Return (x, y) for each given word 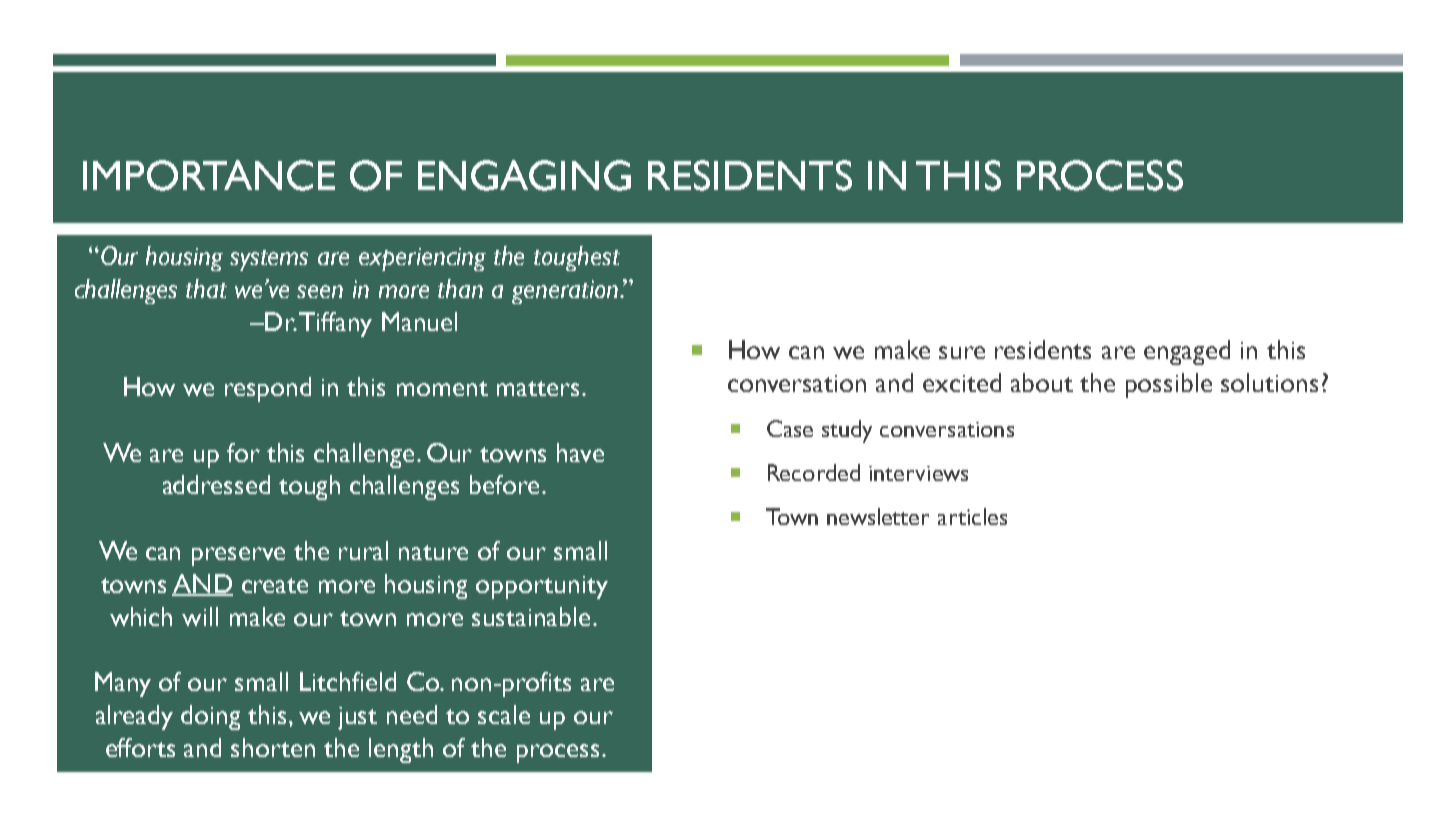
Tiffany (335, 324)
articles (972, 516)
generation (566, 292)
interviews (918, 473)
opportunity (542, 587)
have (580, 452)
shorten (273, 747)
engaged (1187, 352)
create (275, 585)
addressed (216, 484)
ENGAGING (524, 175)
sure (962, 352)
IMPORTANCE (209, 175)
